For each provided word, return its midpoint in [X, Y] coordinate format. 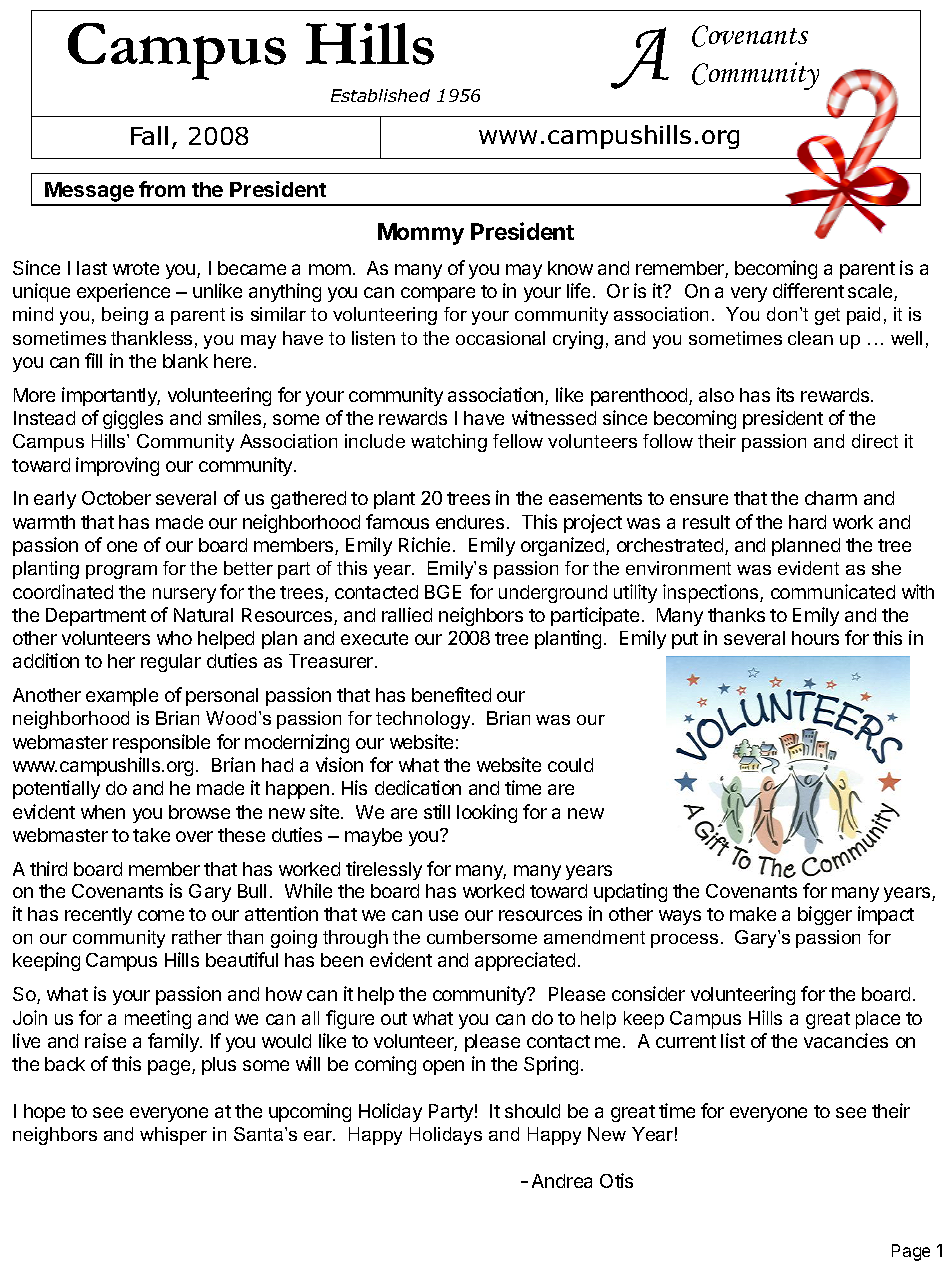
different [808, 290]
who [174, 638]
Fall [149, 135]
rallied [407, 614]
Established [380, 95]
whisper [173, 1136]
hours [815, 638]
